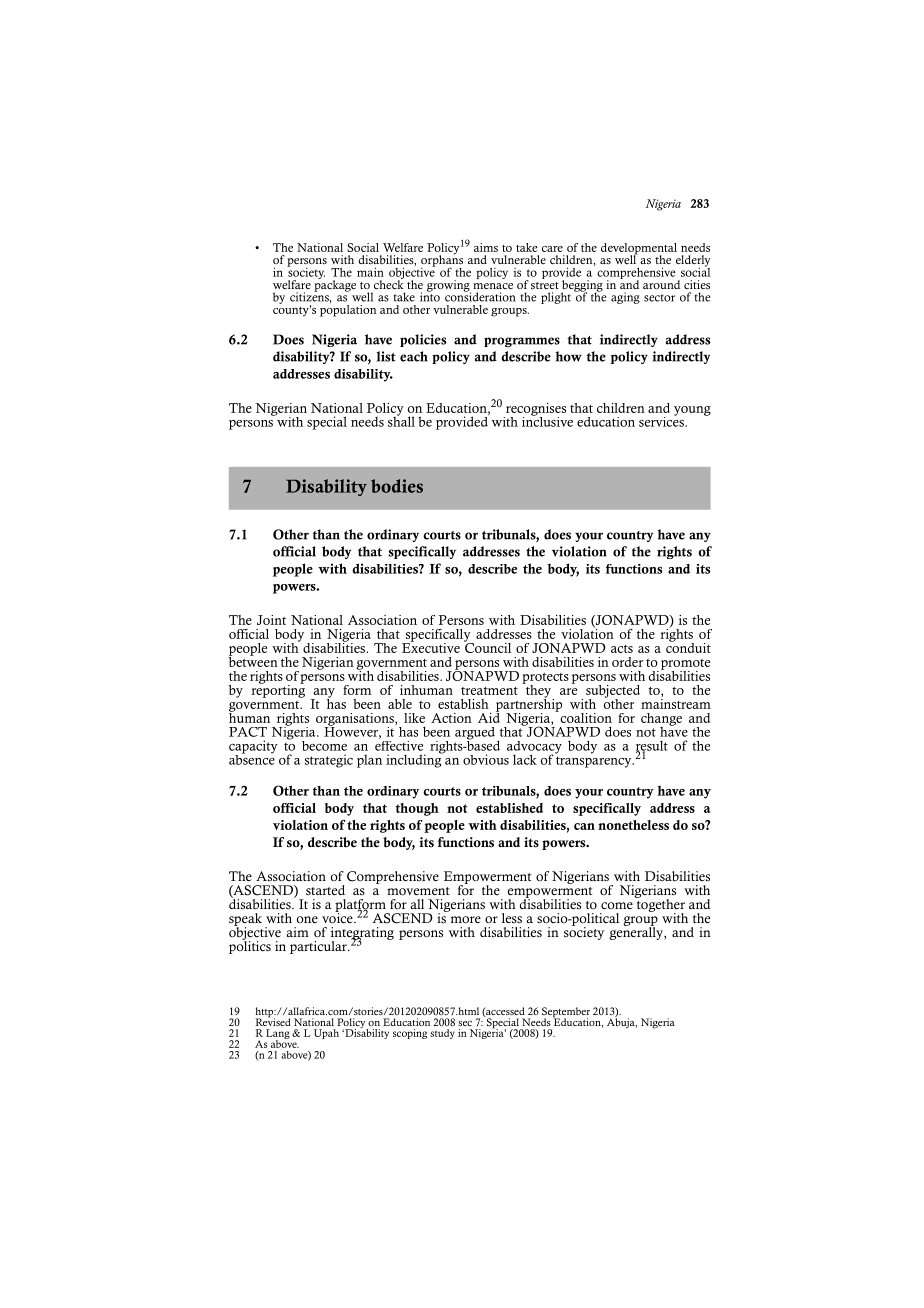  What do you see at coordinates (335, 285) in the document?
I see `package` at bounding box center [335, 285].
